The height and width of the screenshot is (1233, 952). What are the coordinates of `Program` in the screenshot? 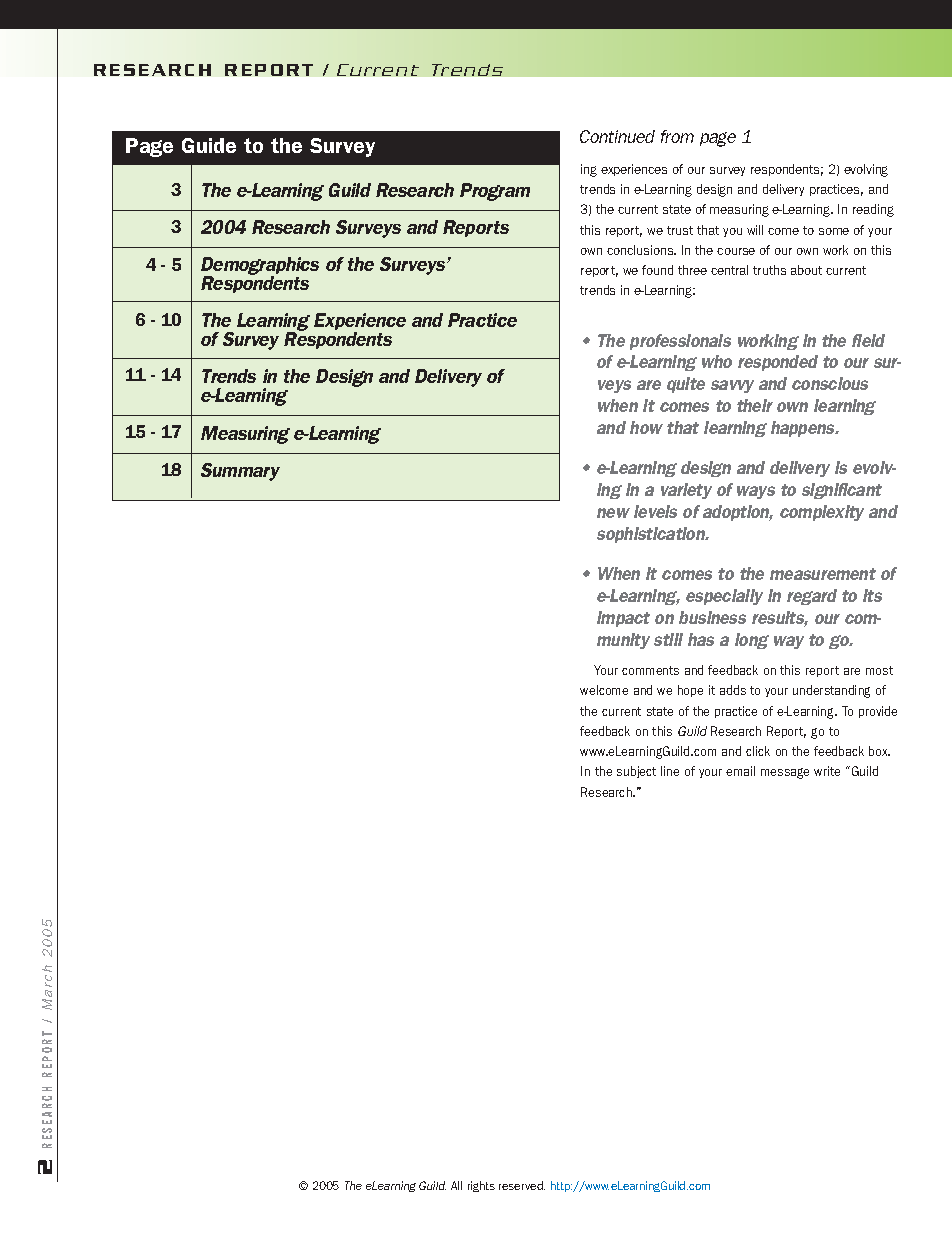 It's located at (495, 192).
